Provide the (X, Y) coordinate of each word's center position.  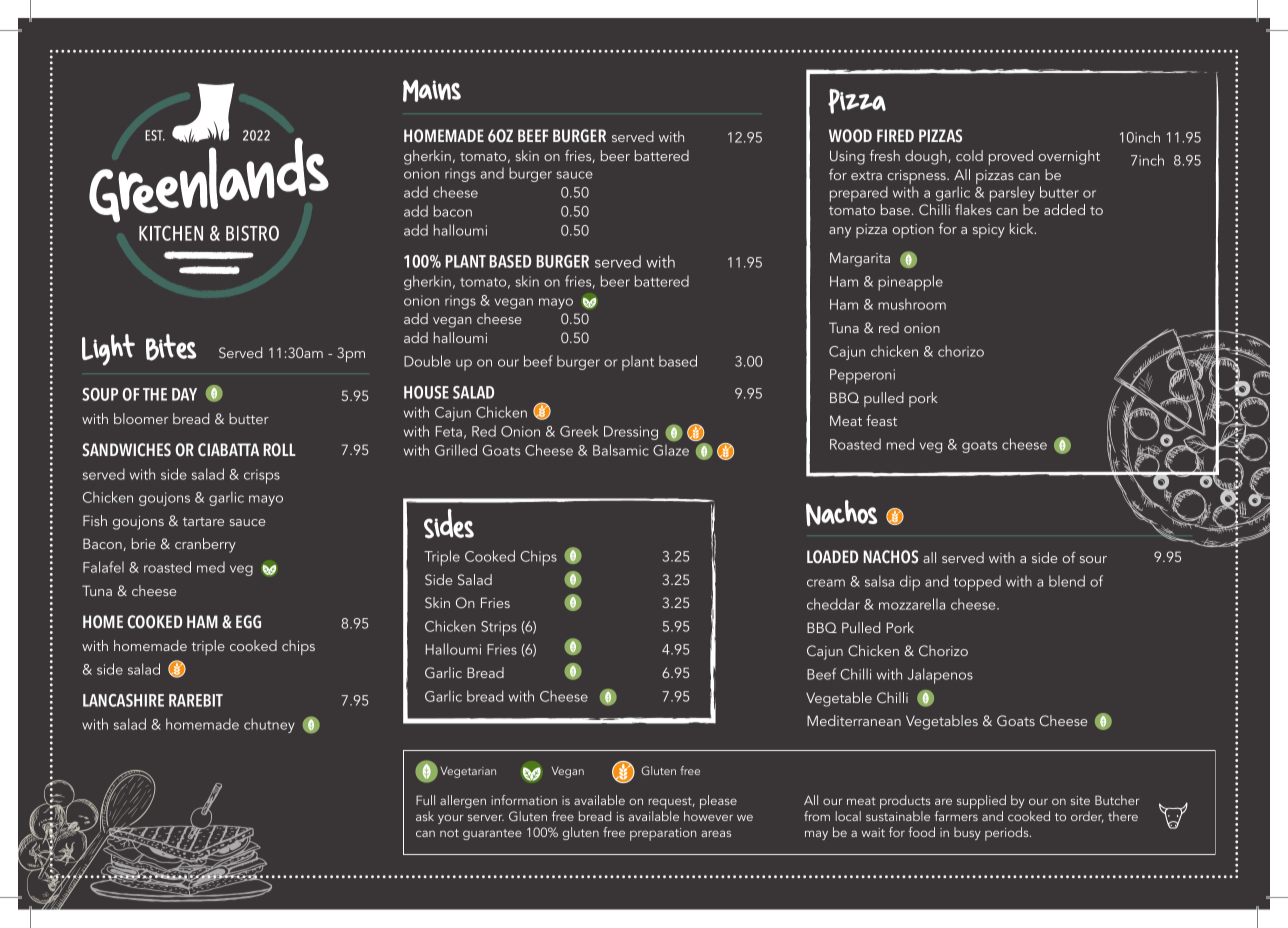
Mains (432, 91)
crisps (262, 476)
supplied (981, 802)
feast (881, 420)
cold (969, 155)
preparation (663, 834)
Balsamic (621, 450)
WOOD (850, 136)
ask (425, 816)
